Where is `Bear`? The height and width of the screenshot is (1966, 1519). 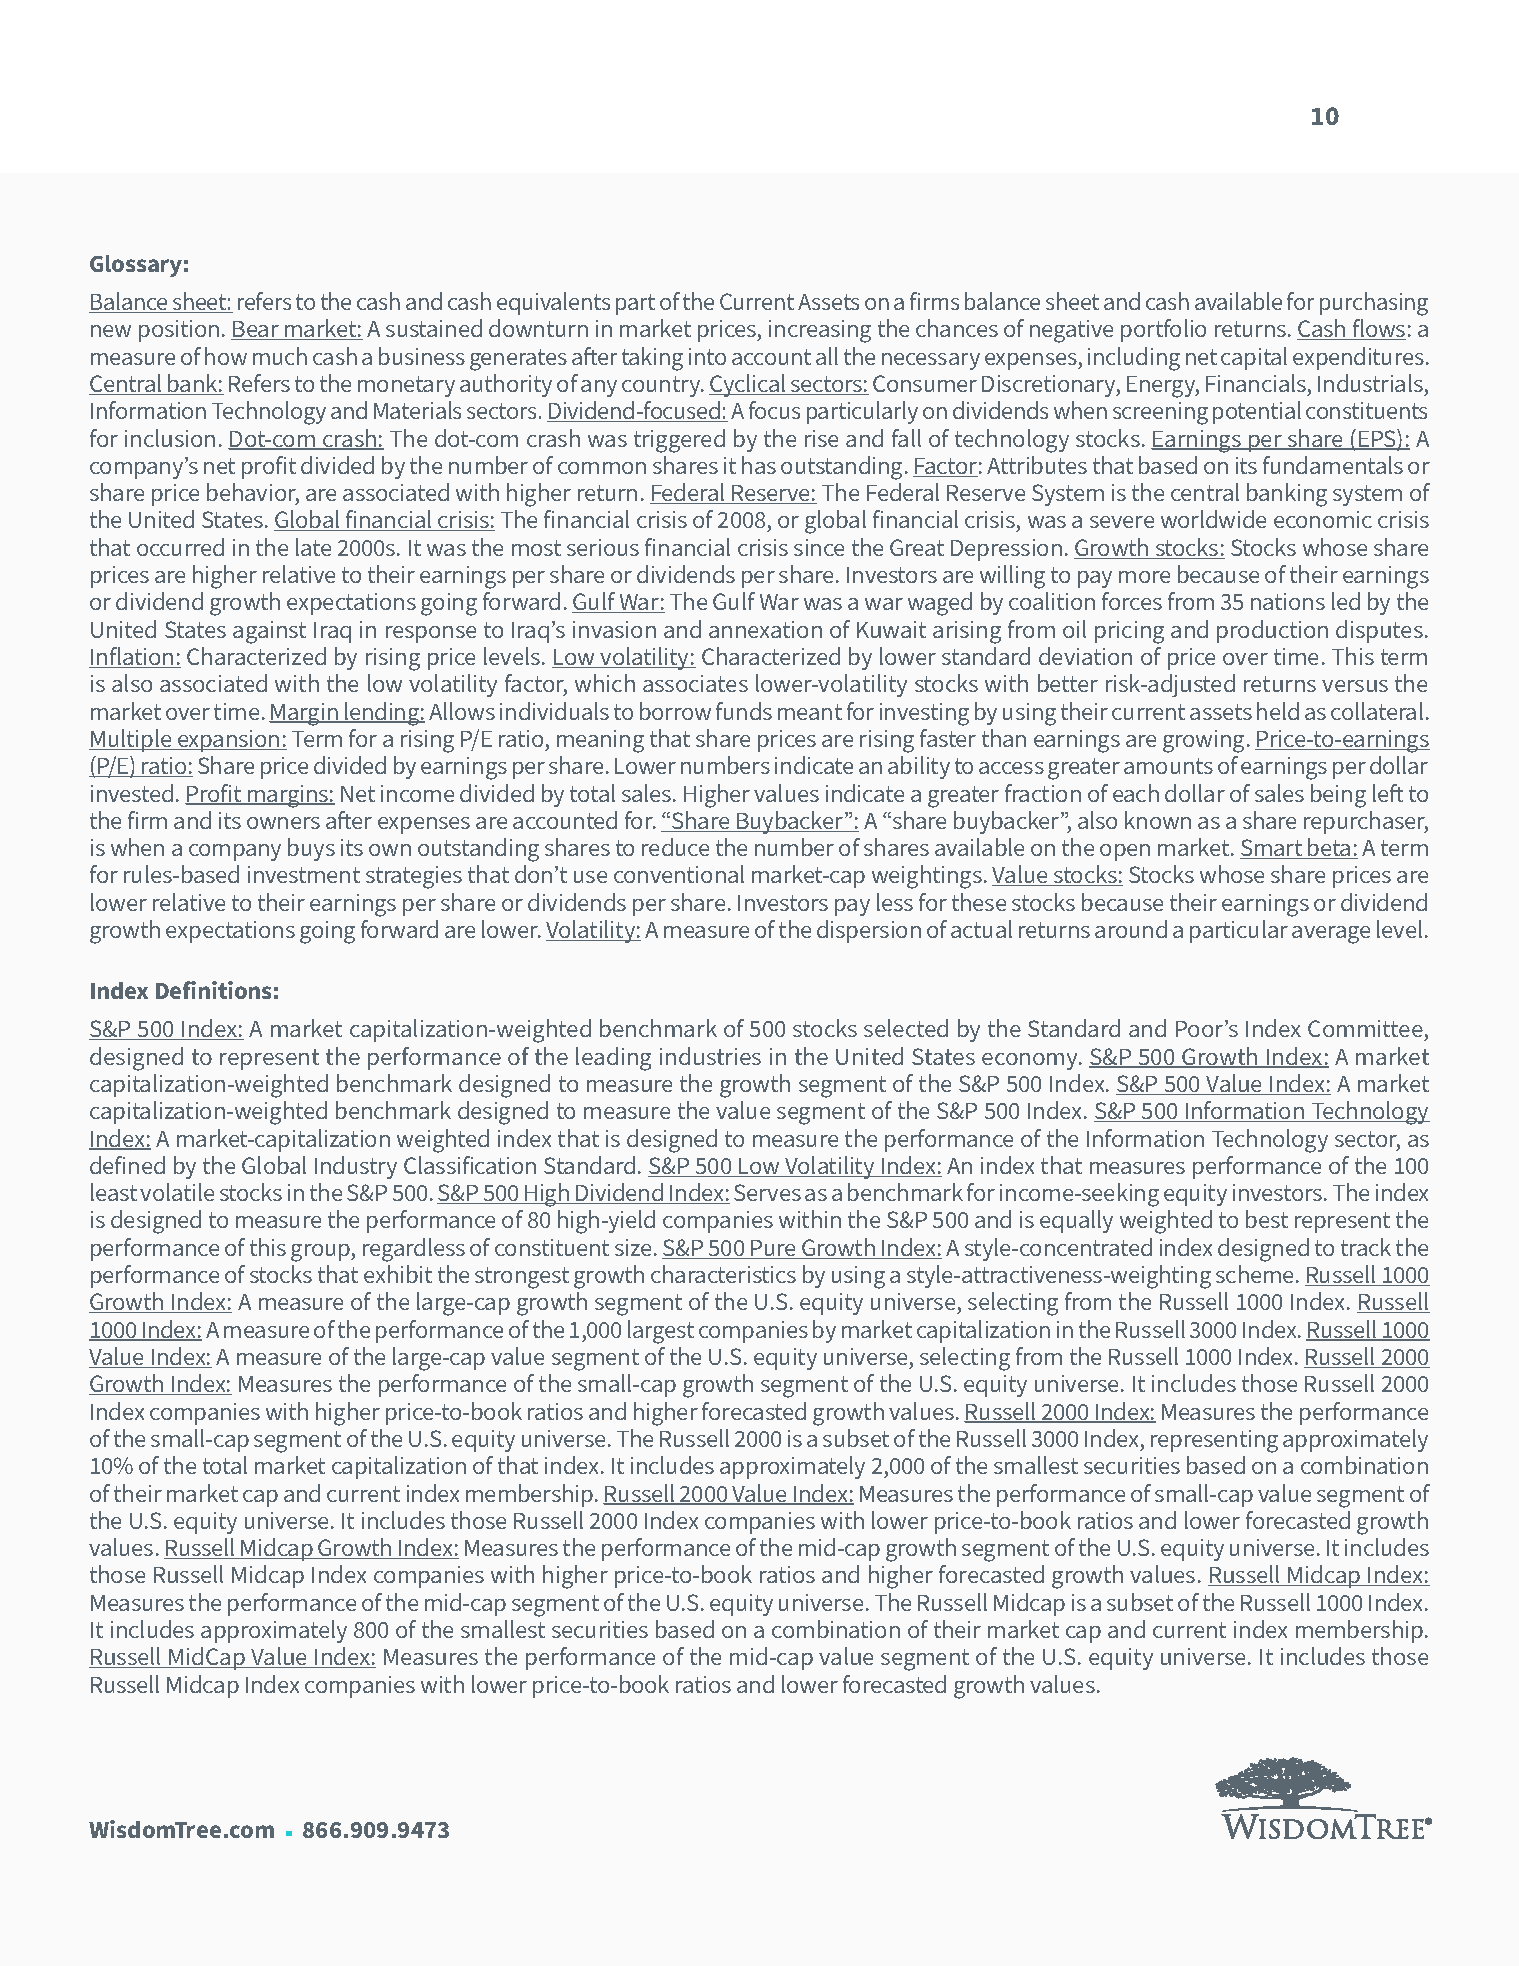
Bear is located at coordinates (256, 330).
